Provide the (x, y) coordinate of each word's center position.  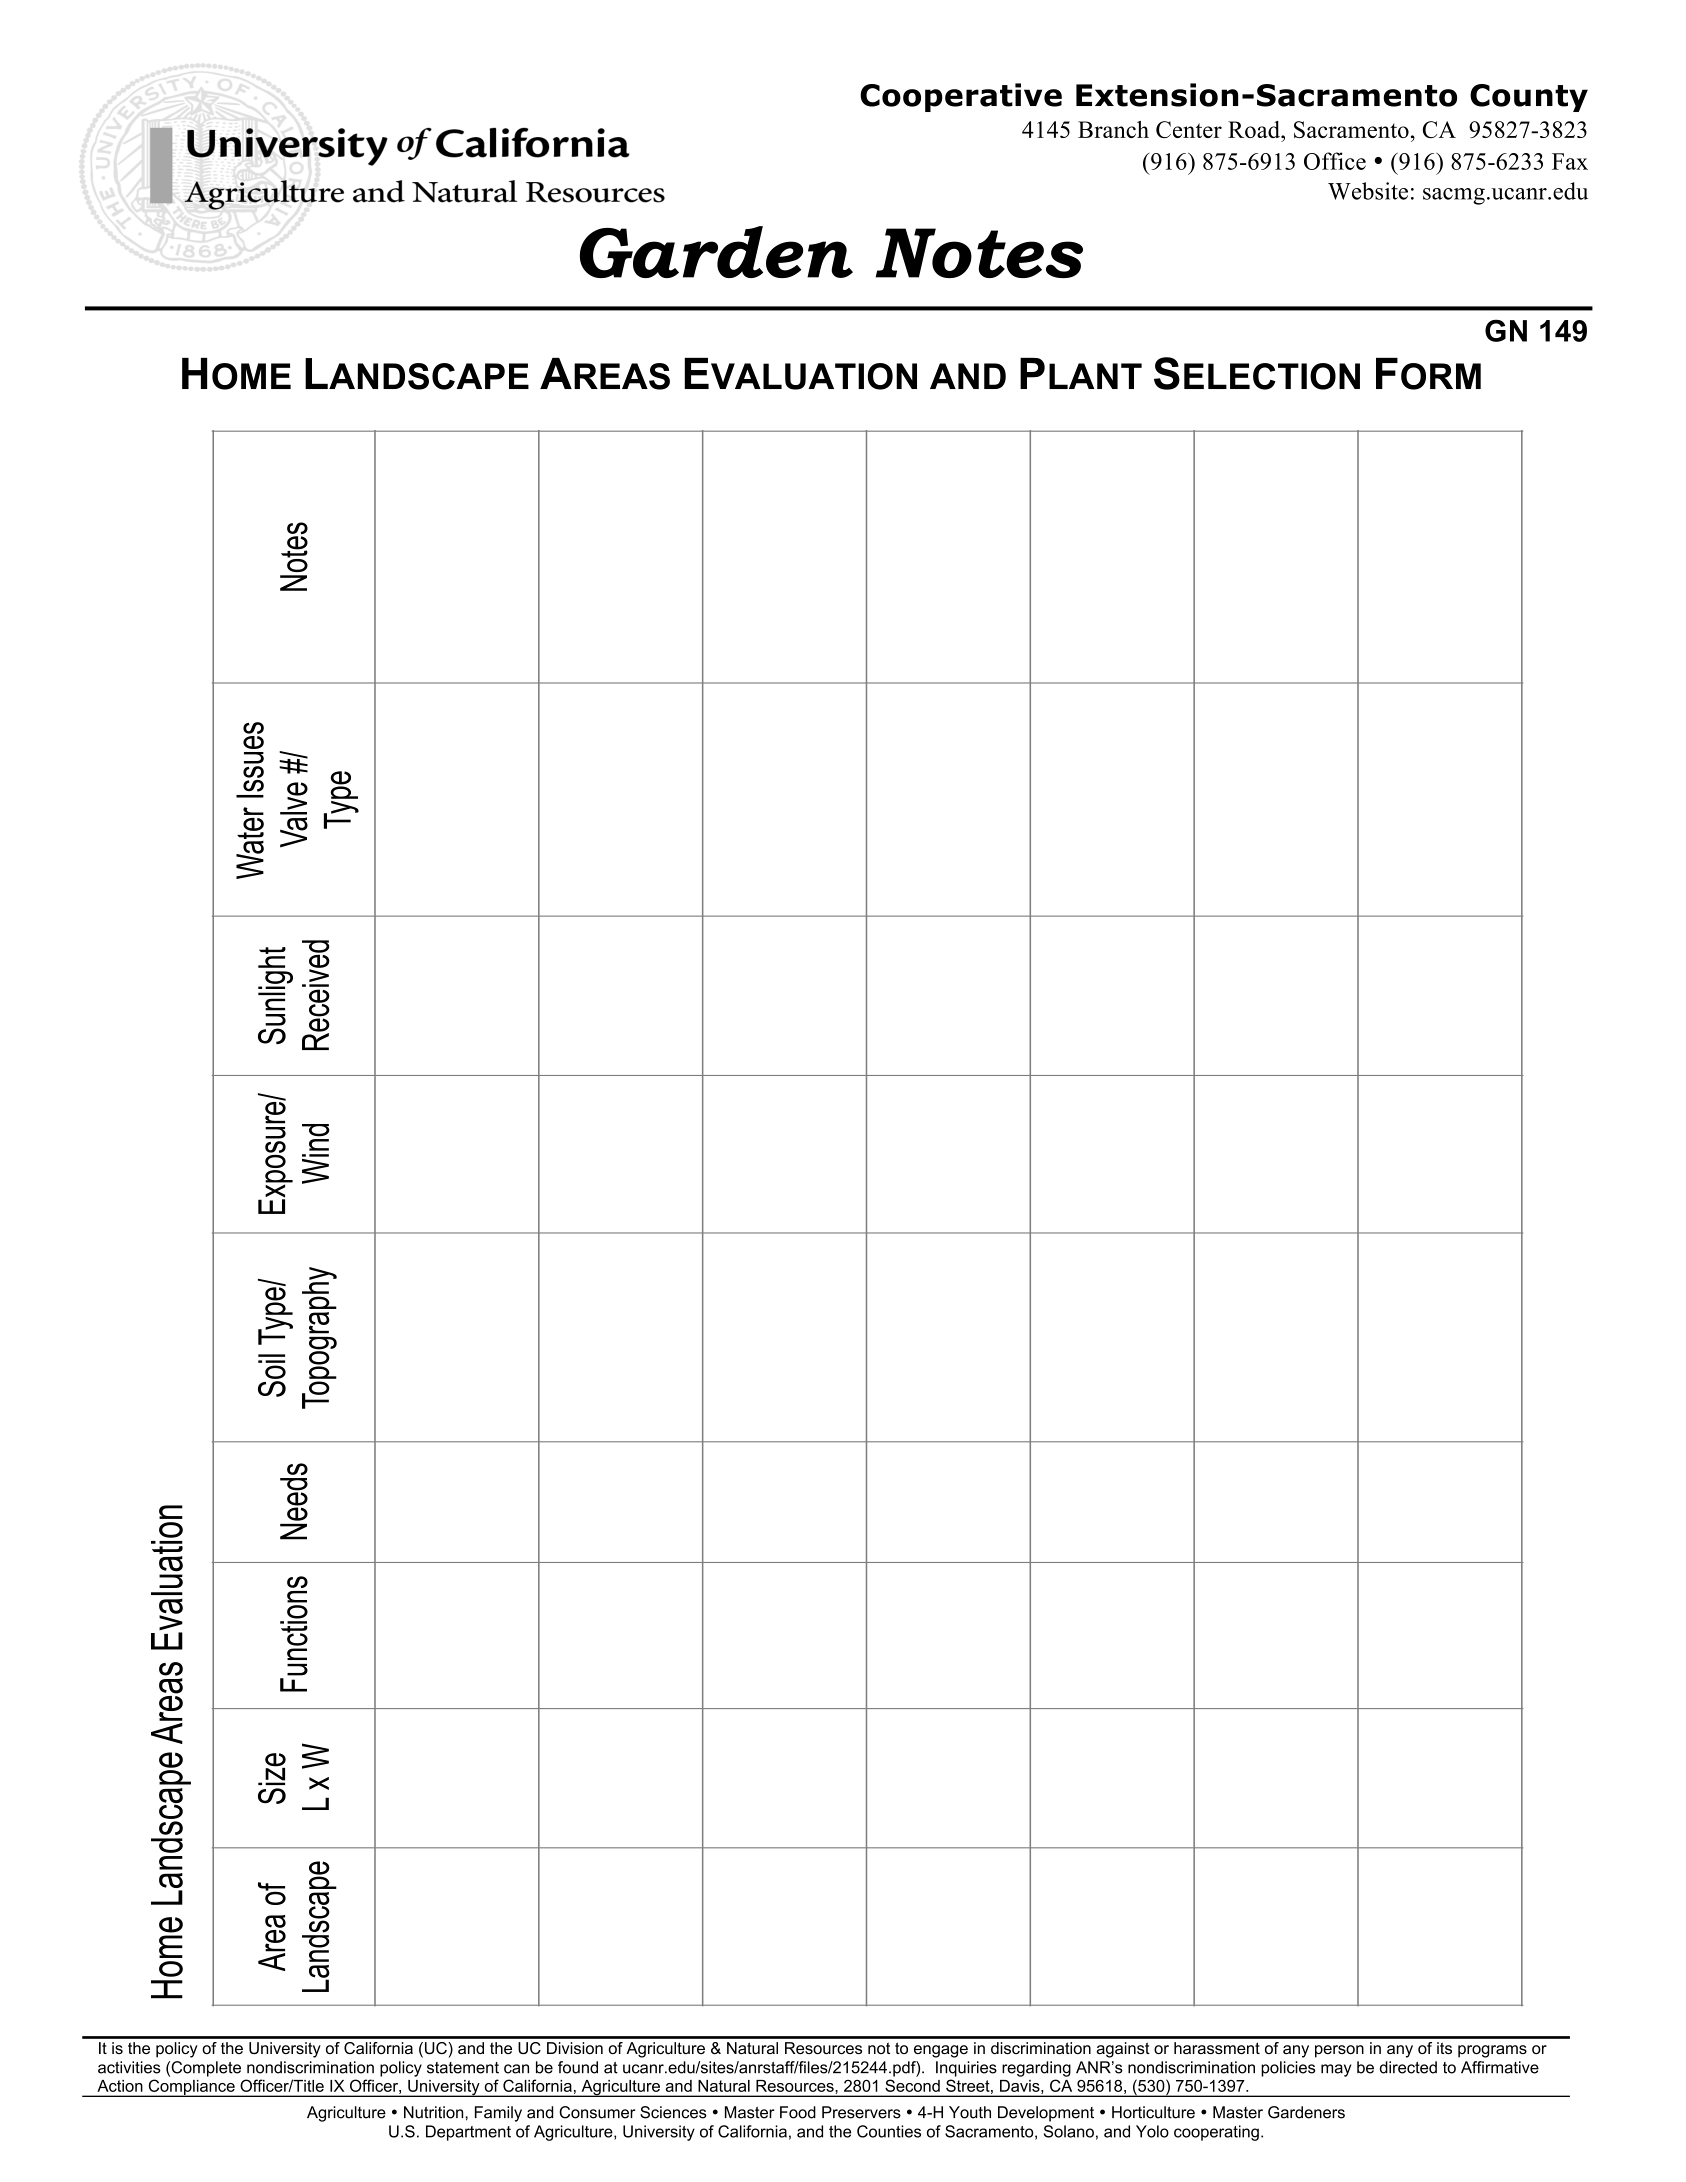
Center (1189, 129)
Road (1255, 129)
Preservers (861, 2112)
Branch (1113, 129)
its (1444, 2048)
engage (941, 2051)
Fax (1570, 161)
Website (1368, 191)
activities (129, 2067)
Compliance (191, 2088)
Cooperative (961, 97)
